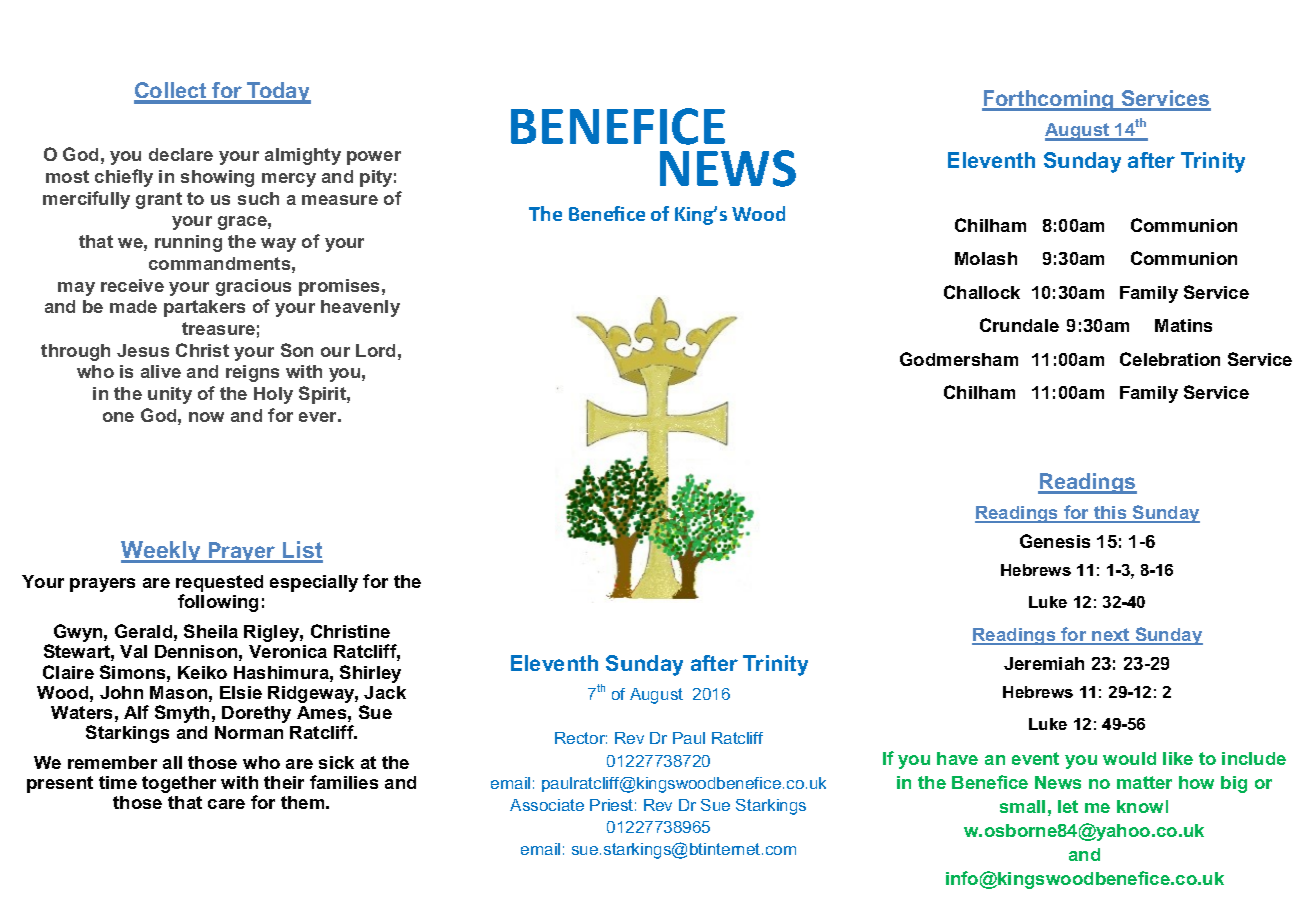 Image resolution: width=1308 pixels, height=924 pixels. What do you see at coordinates (1183, 325) in the screenshot?
I see `Matins` at bounding box center [1183, 325].
